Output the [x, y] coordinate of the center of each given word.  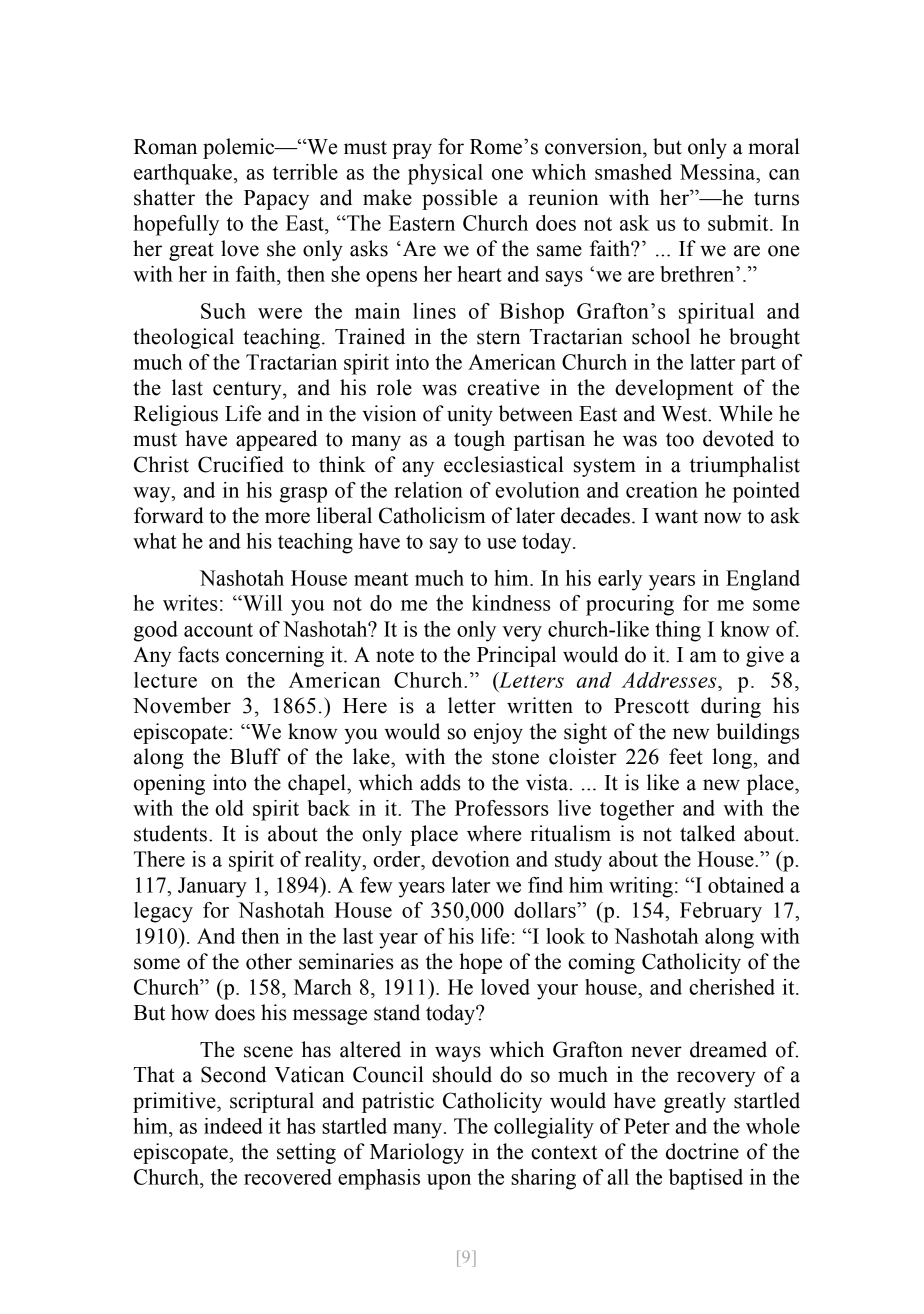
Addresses [670, 680]
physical [445, 174]
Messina [719, 172]
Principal [516, 656]
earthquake [183, 174]
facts [198, 654]
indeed [233, 1126]
